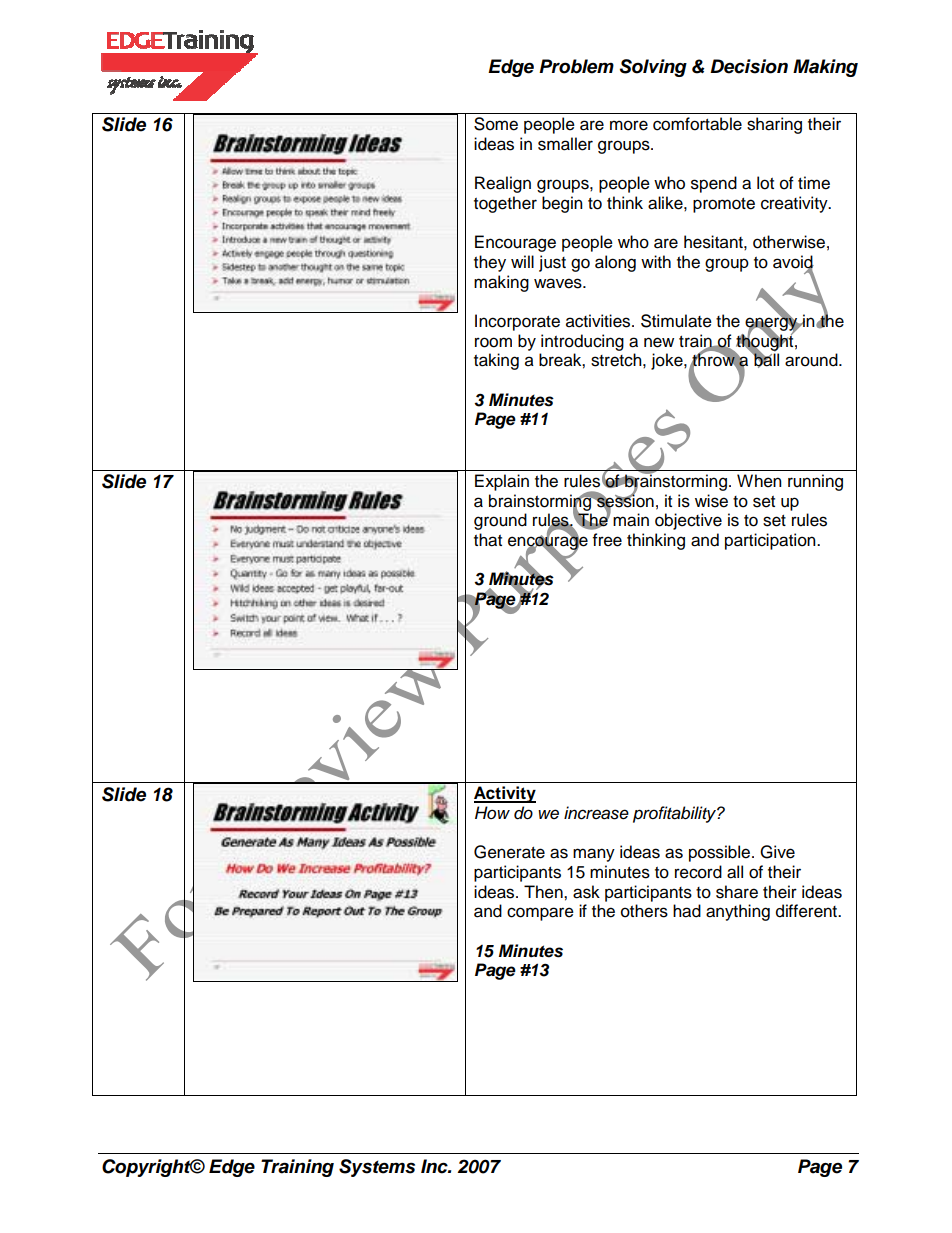  Describe the element at coordinates (493, 342) in the screenshot. I see `room` at that location.
